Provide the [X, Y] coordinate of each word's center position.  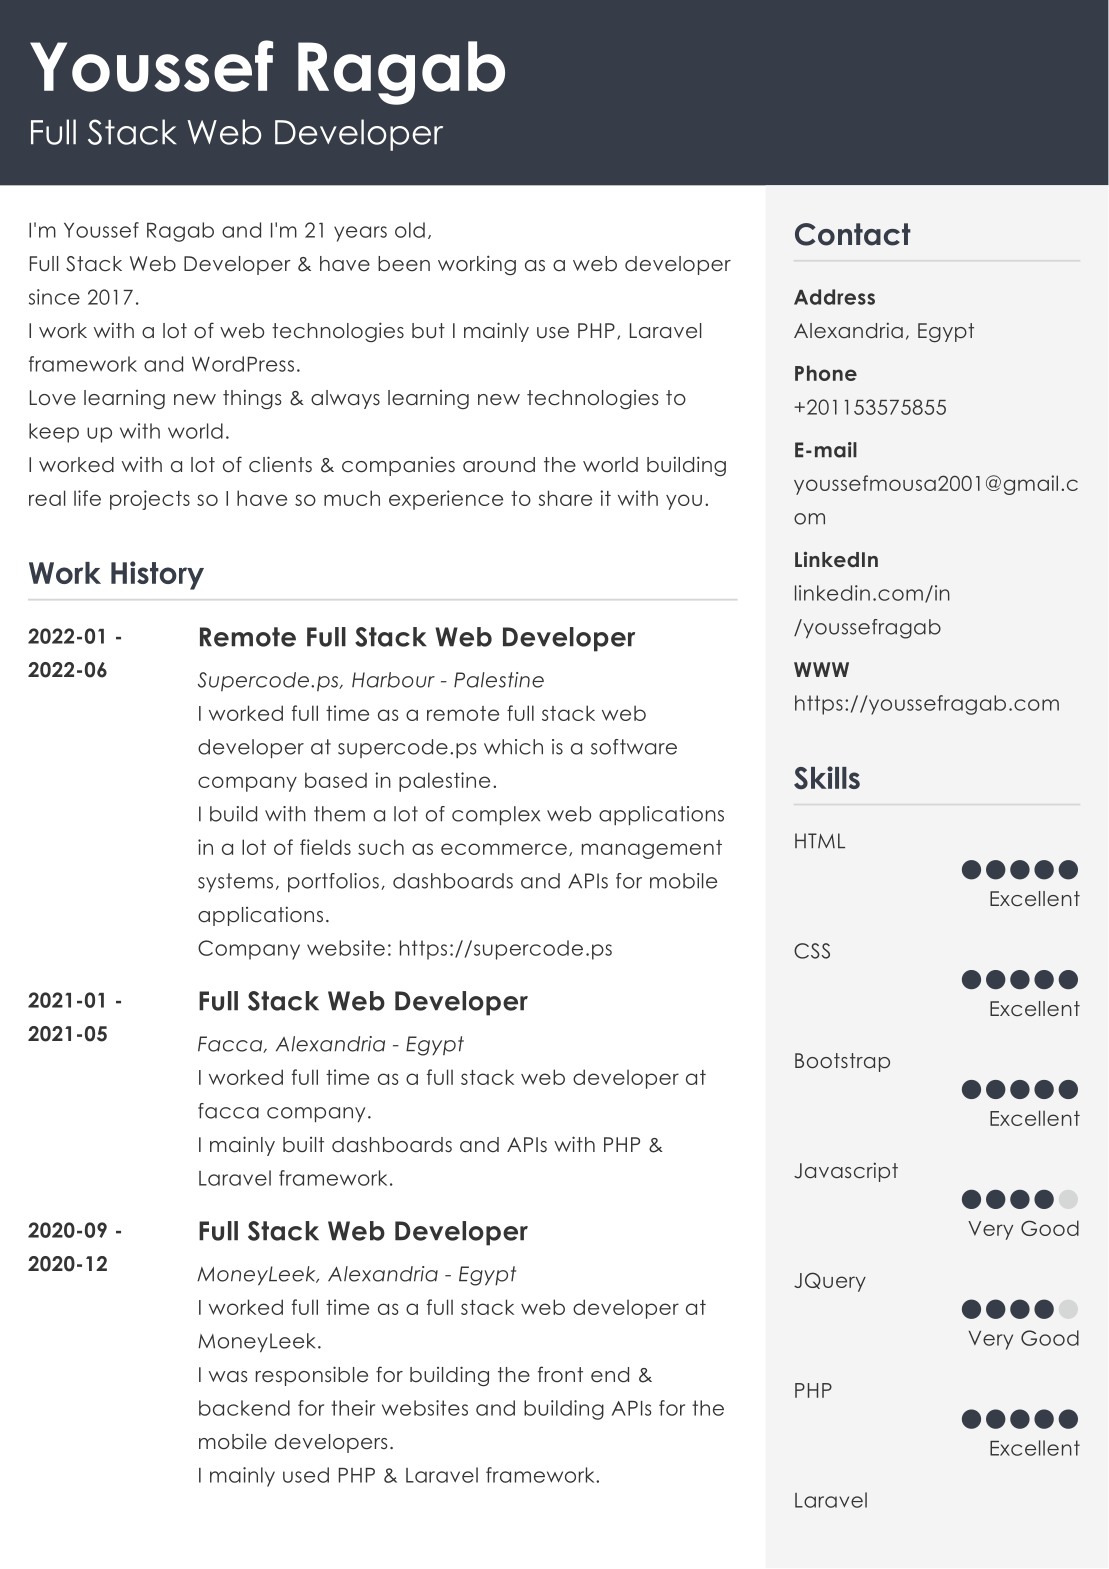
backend [244, 1408]
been [404, 264]
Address [834, 297]
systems [235, 882]
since [54, 297]
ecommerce [504, 849]
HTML [820, 840]
